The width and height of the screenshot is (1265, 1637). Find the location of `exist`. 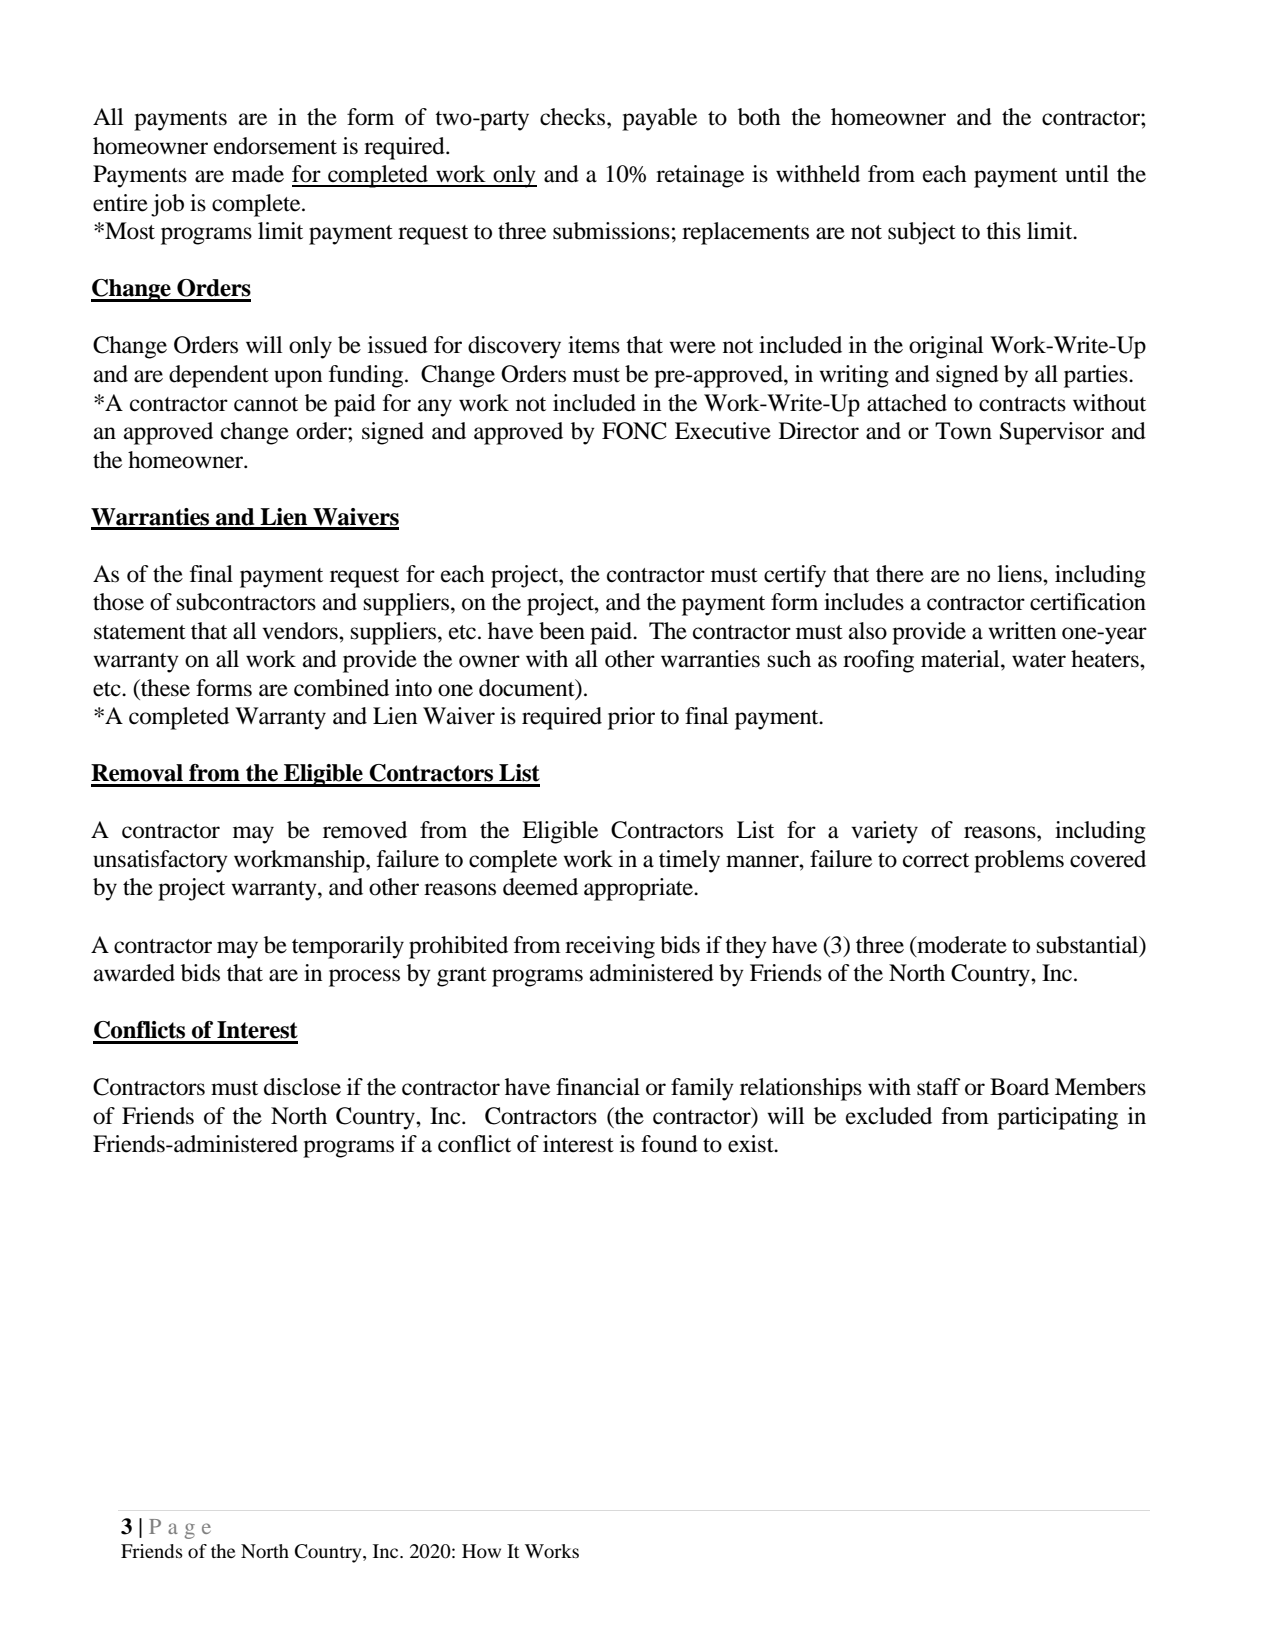

exist is located at coordinates (752, 1144).
